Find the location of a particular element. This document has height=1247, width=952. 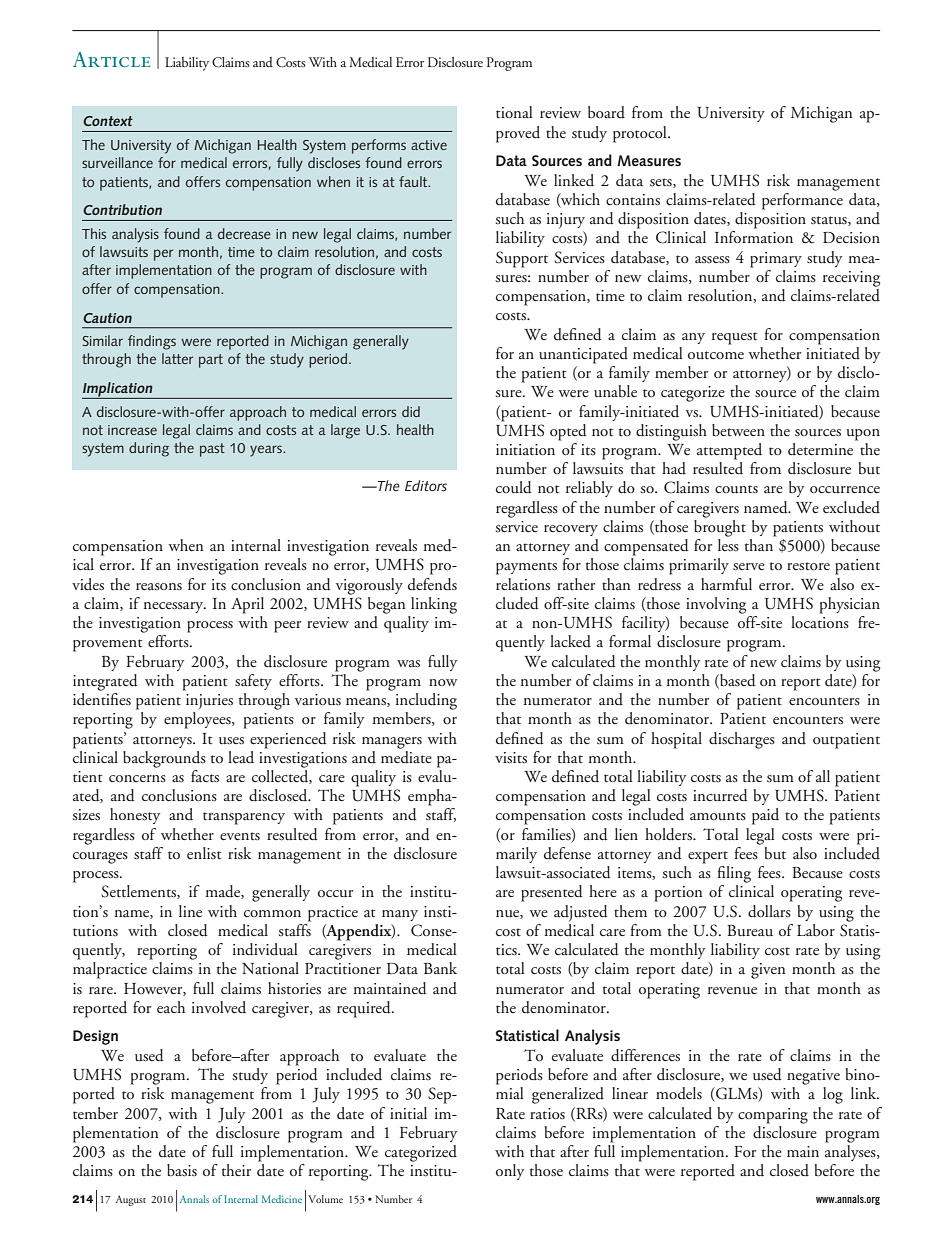

protocol is located at coordinates (641, 134).
